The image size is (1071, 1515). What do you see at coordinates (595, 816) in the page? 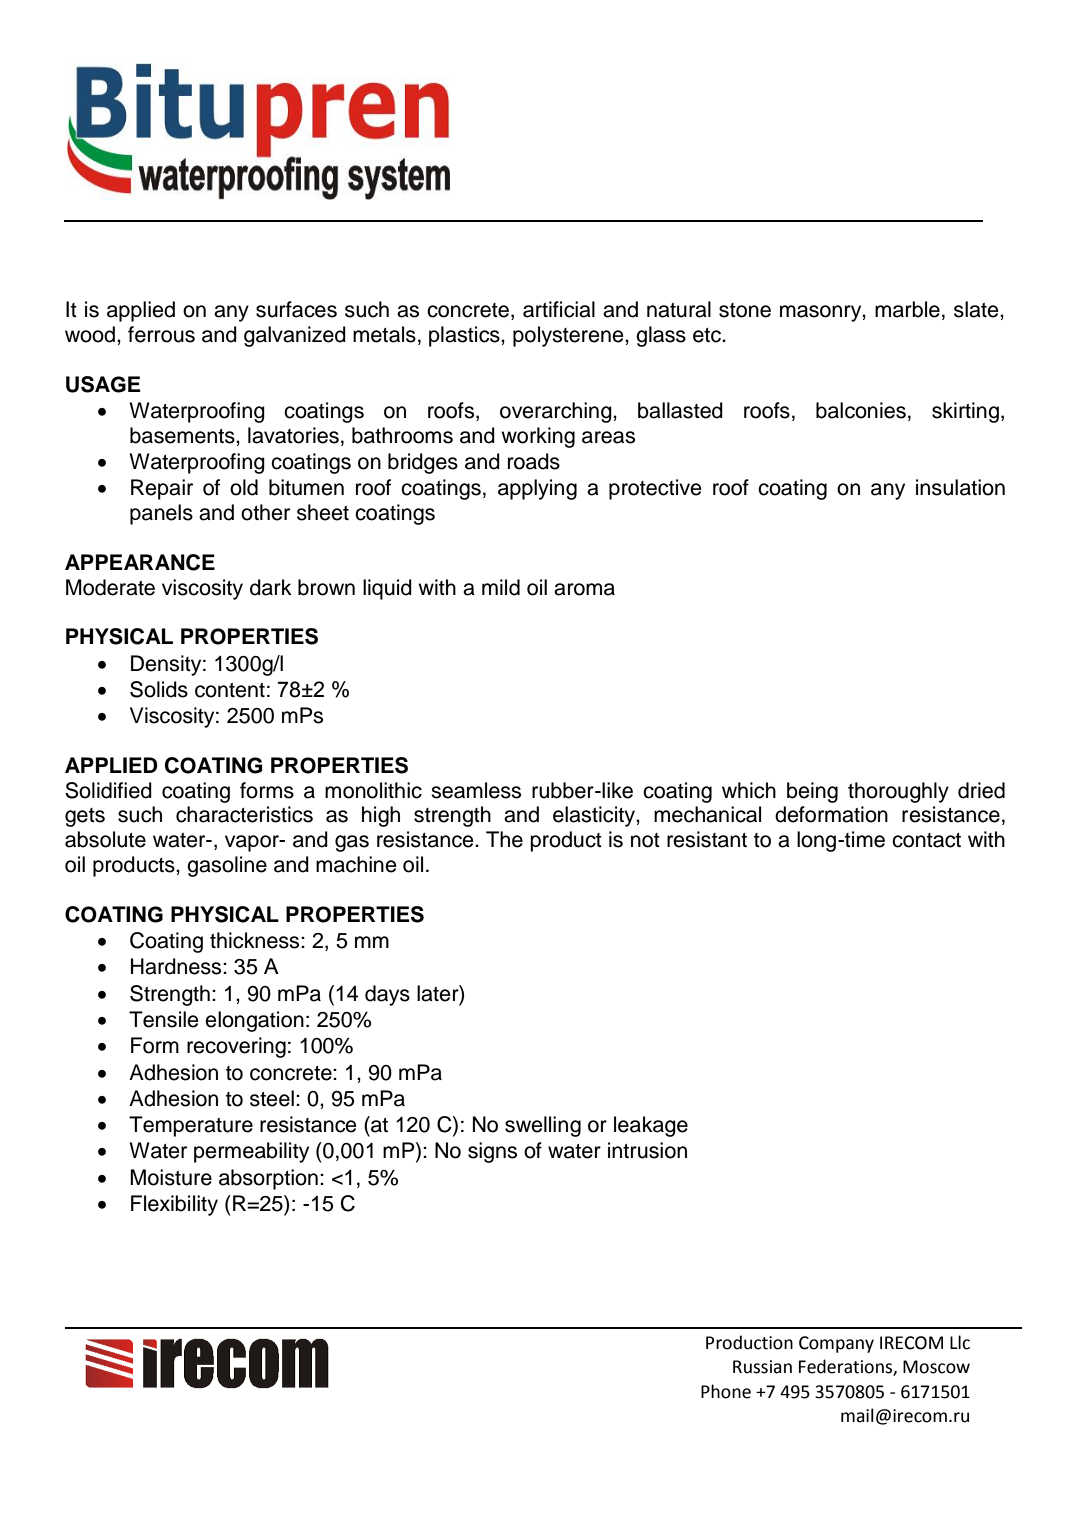
I see `elasticity` at bounding box center [595, 816].
